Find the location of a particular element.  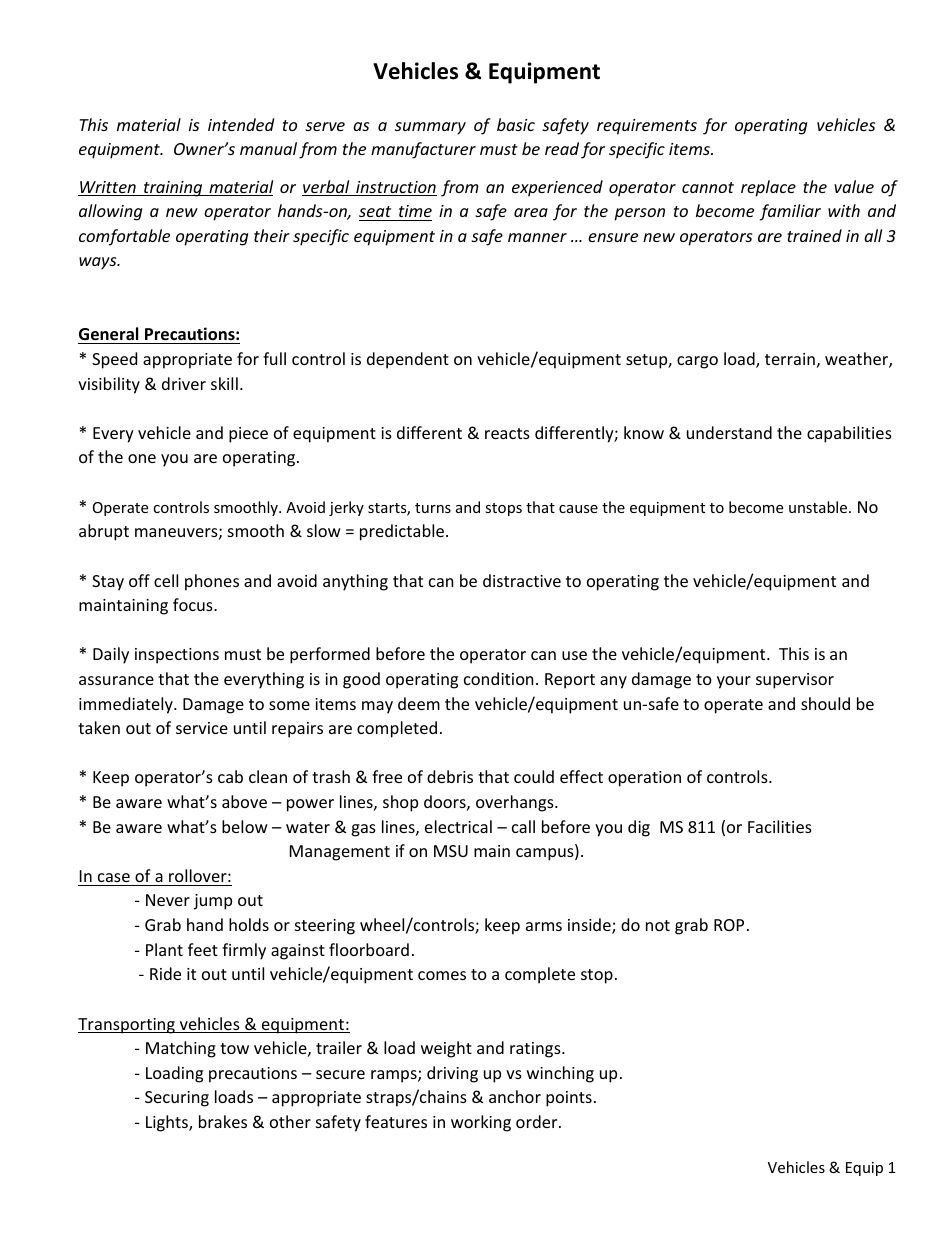

training is located at coordinates (173, 189).
